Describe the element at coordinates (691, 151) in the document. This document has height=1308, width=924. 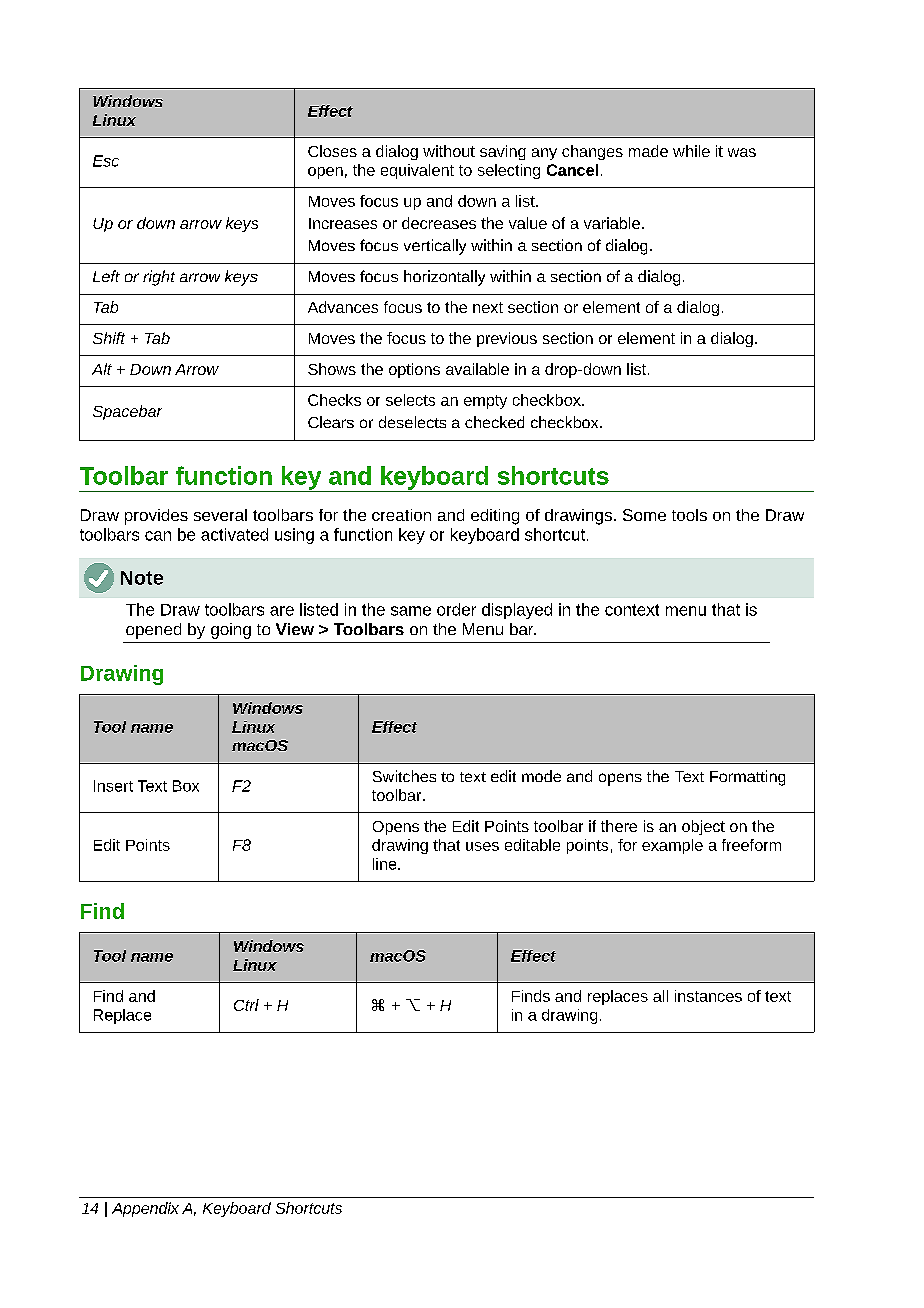
I see `while` at that location.
